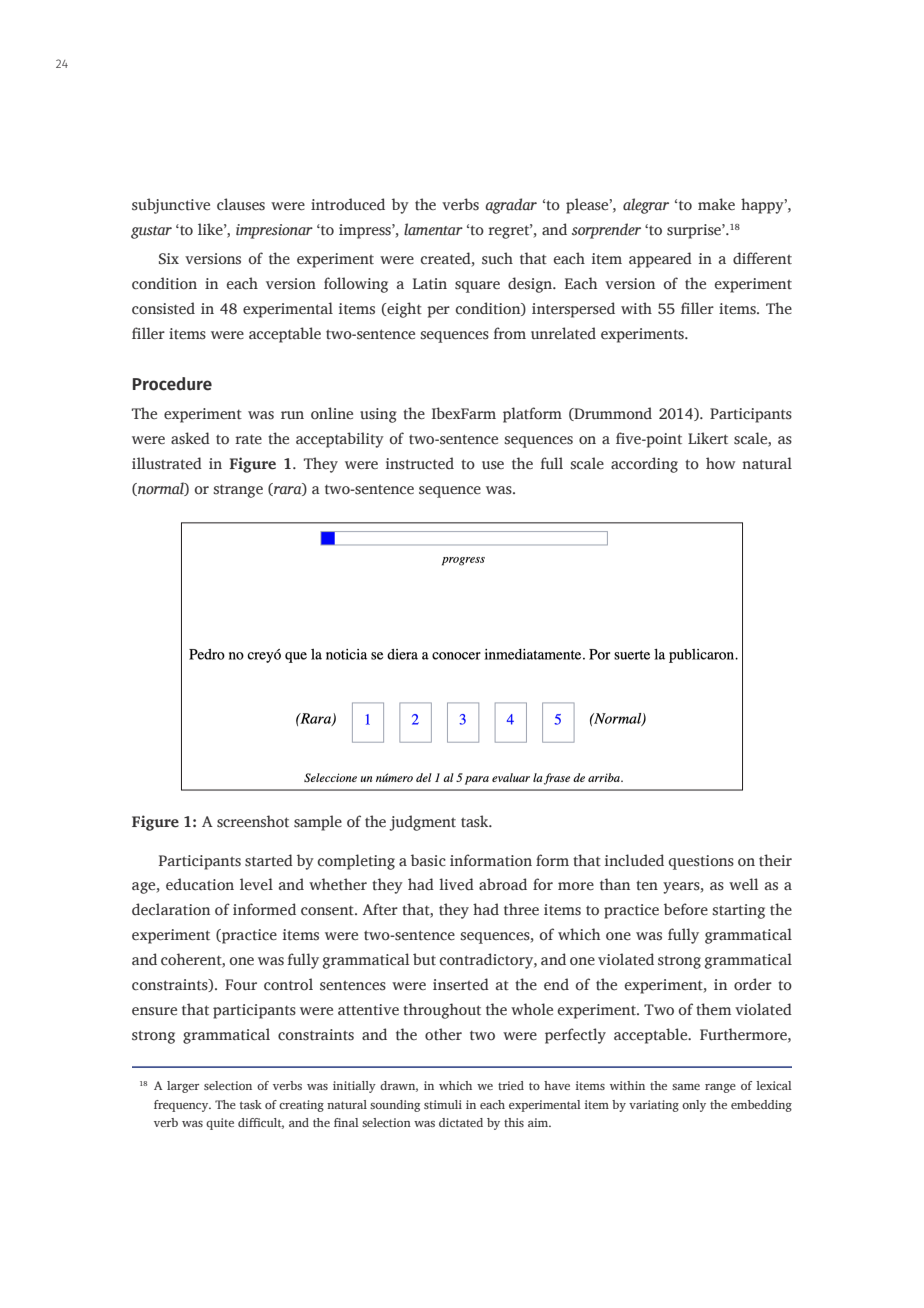 The width and height of the page is (924, 1308). Describe the element at coordinates (497, 258) in the page. I see `such` at that location.
